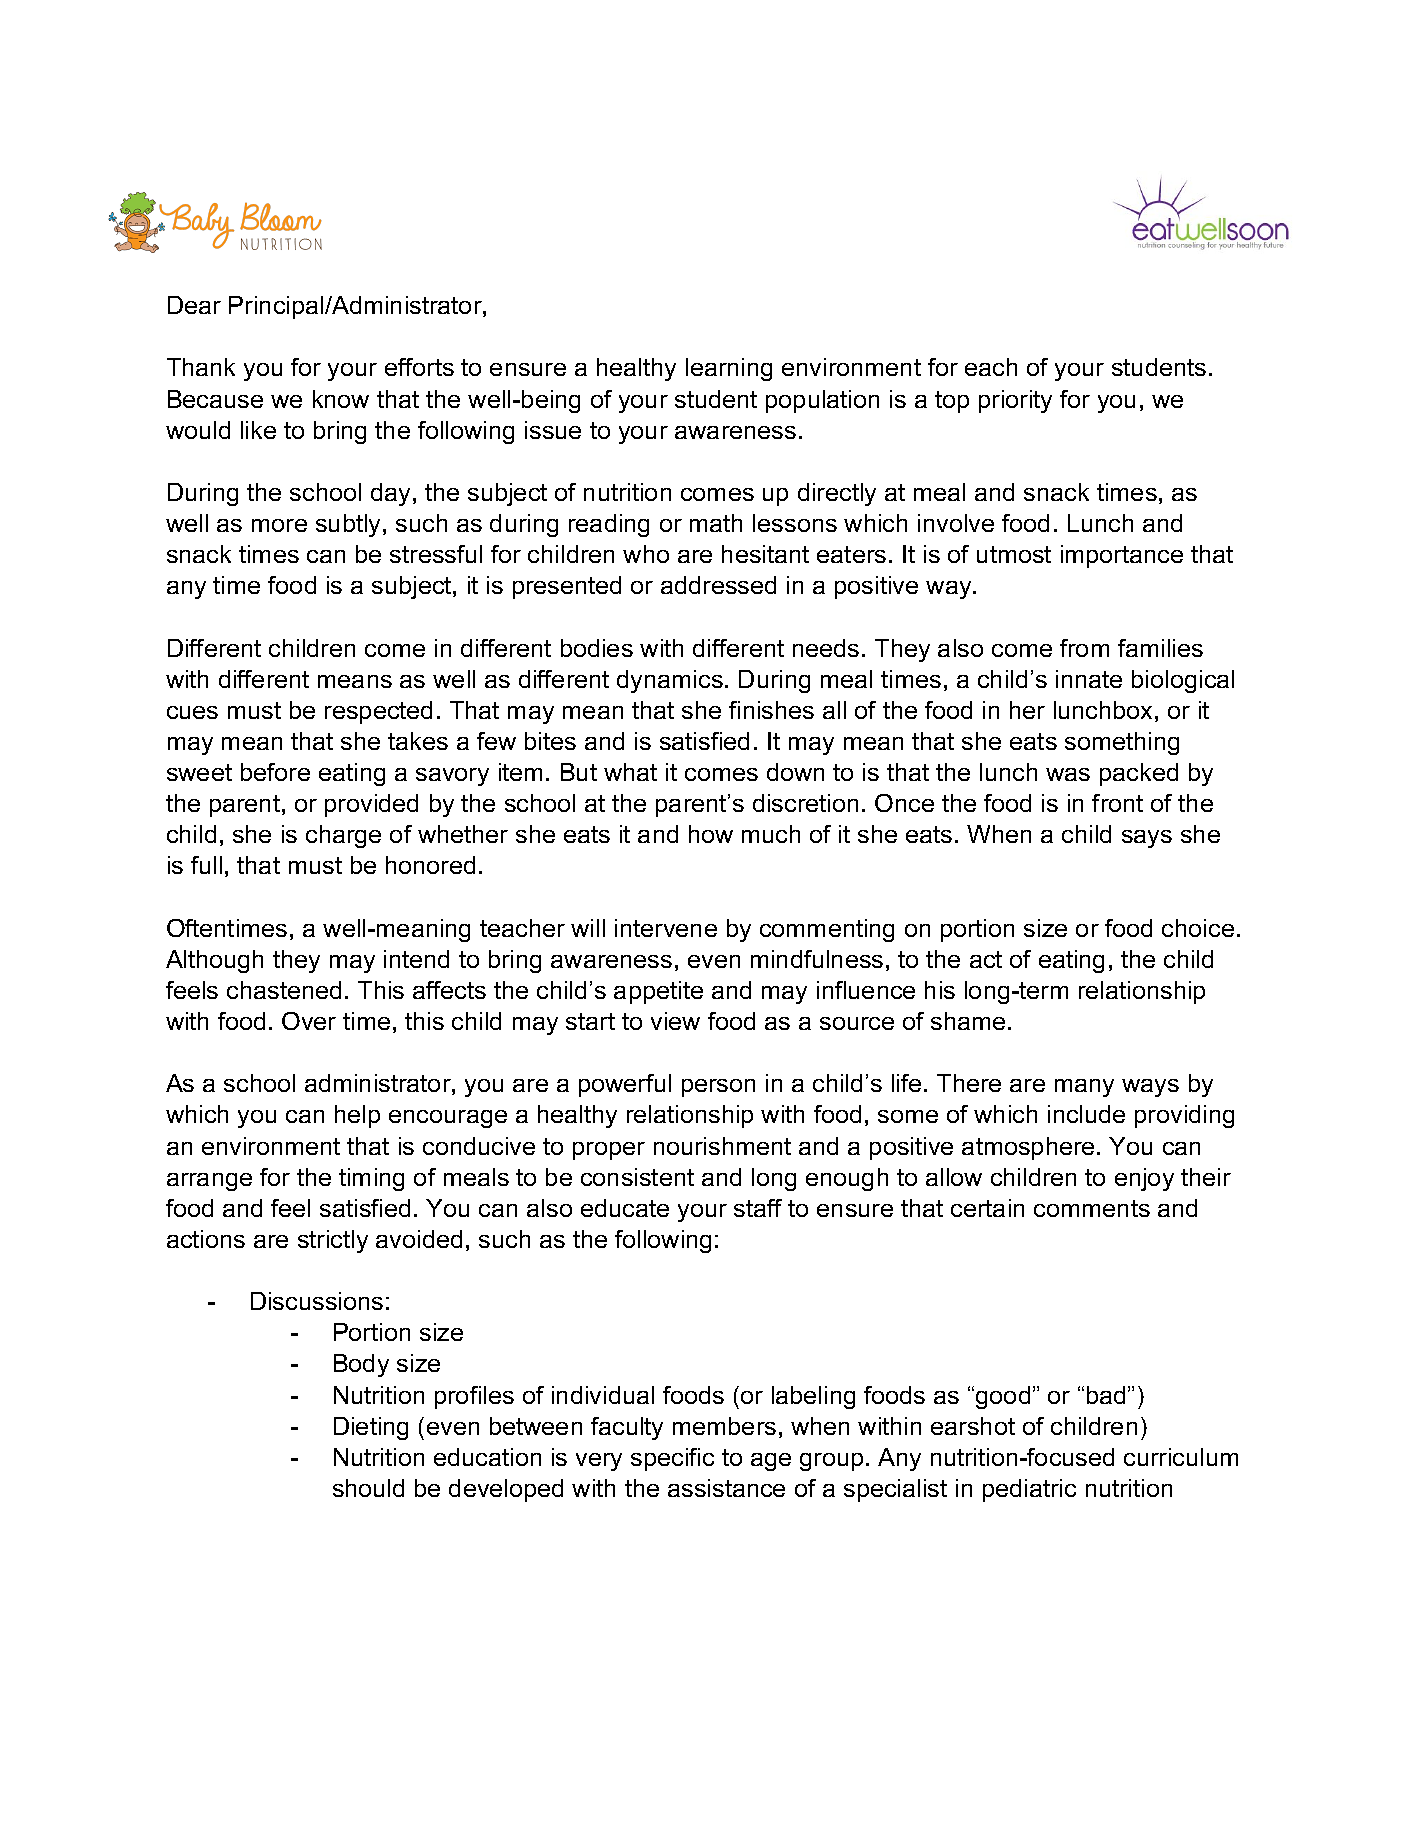  What do you see at coordinates (729, 369) in the screenshot?
I see `learning` at bounding box center [729, 369].
